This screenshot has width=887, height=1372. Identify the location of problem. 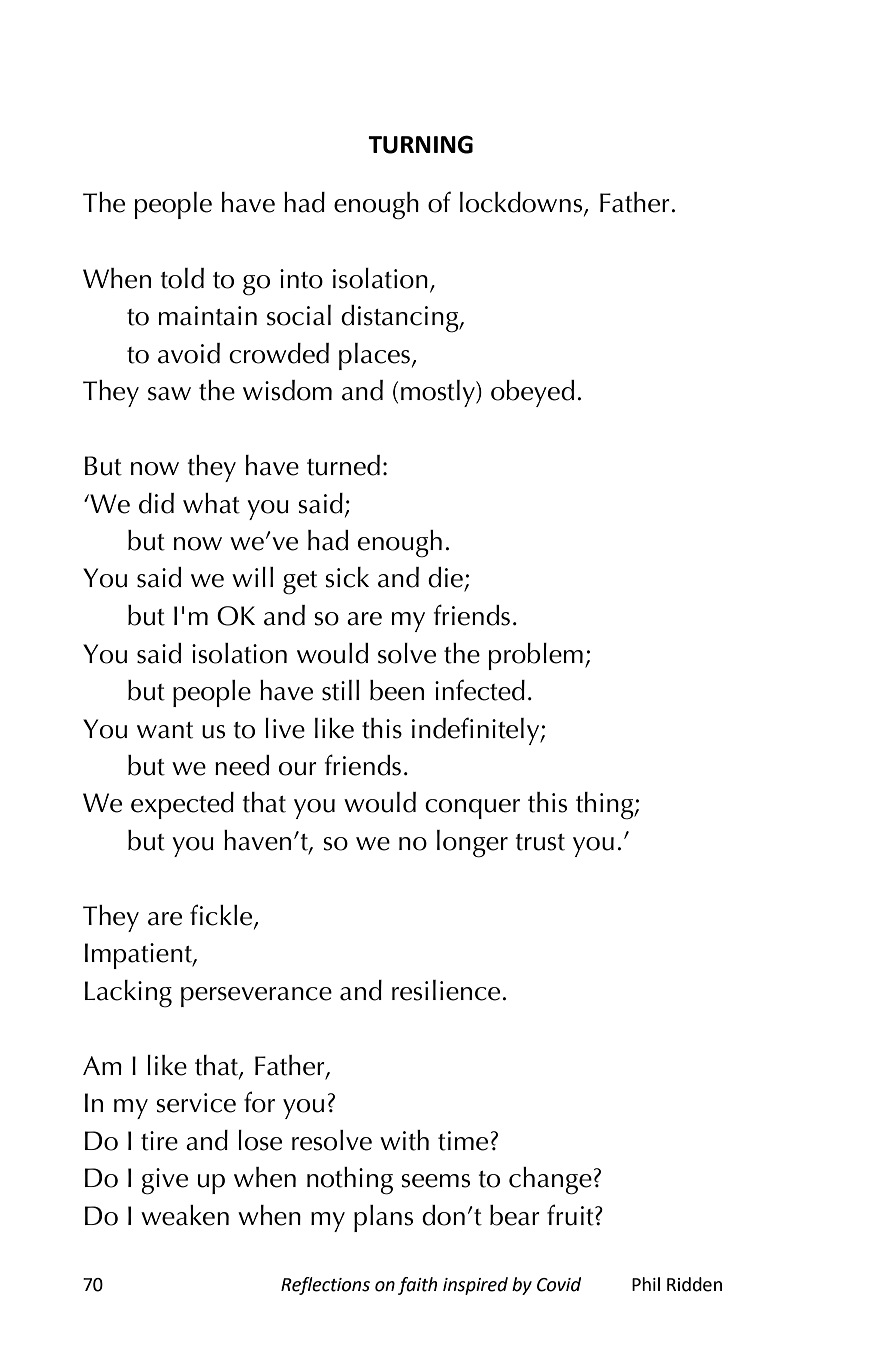
(535, 656).
